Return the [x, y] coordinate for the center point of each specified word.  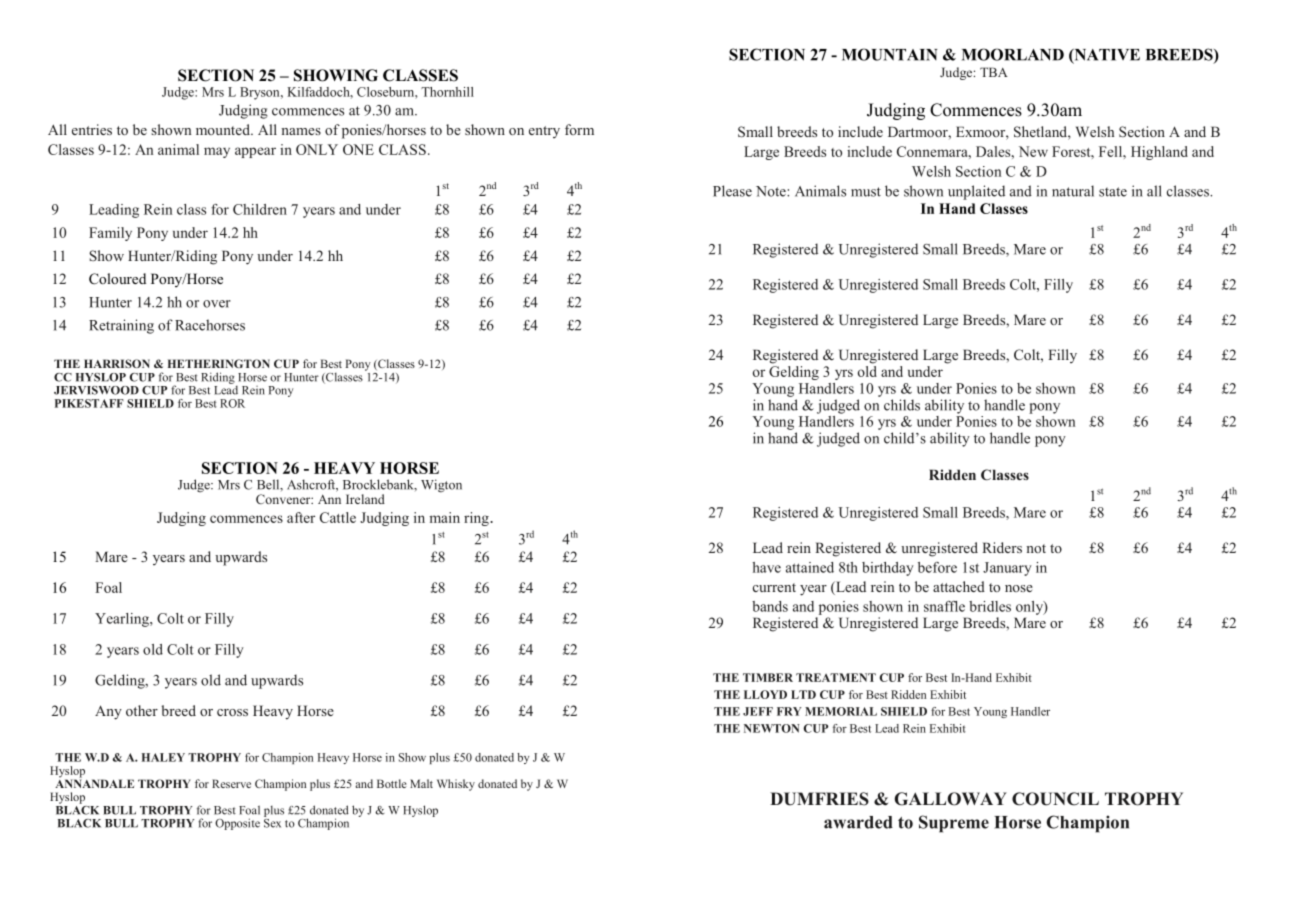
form [579, 129]
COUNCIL [1055, 799]
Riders [1002, 547]
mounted [224, 129]
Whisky [456, 785]
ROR [232, 403]
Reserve [231, 783]
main [445, 517]
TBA [994, 72]
